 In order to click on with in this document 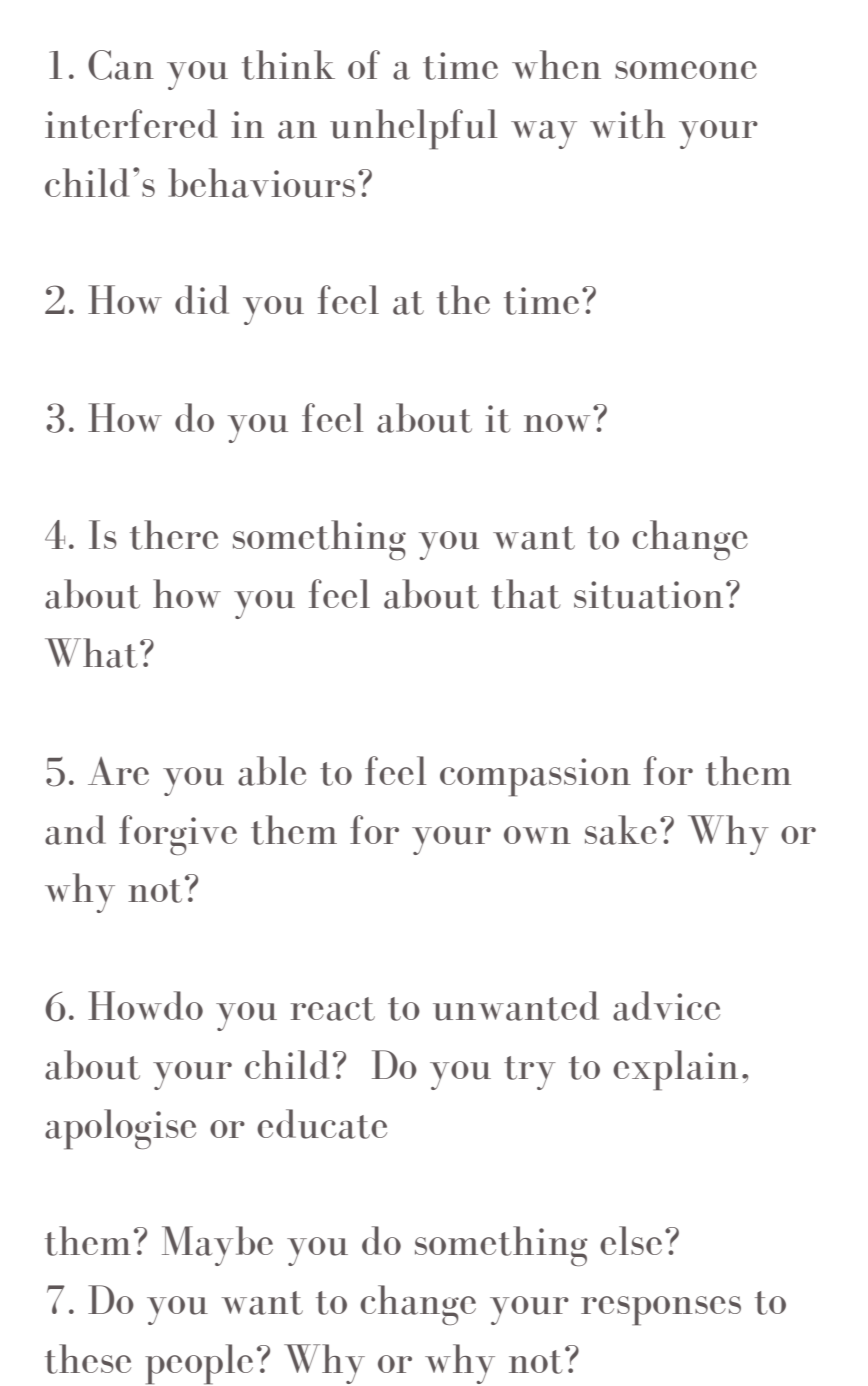, I will do `click(627, 124)`.
